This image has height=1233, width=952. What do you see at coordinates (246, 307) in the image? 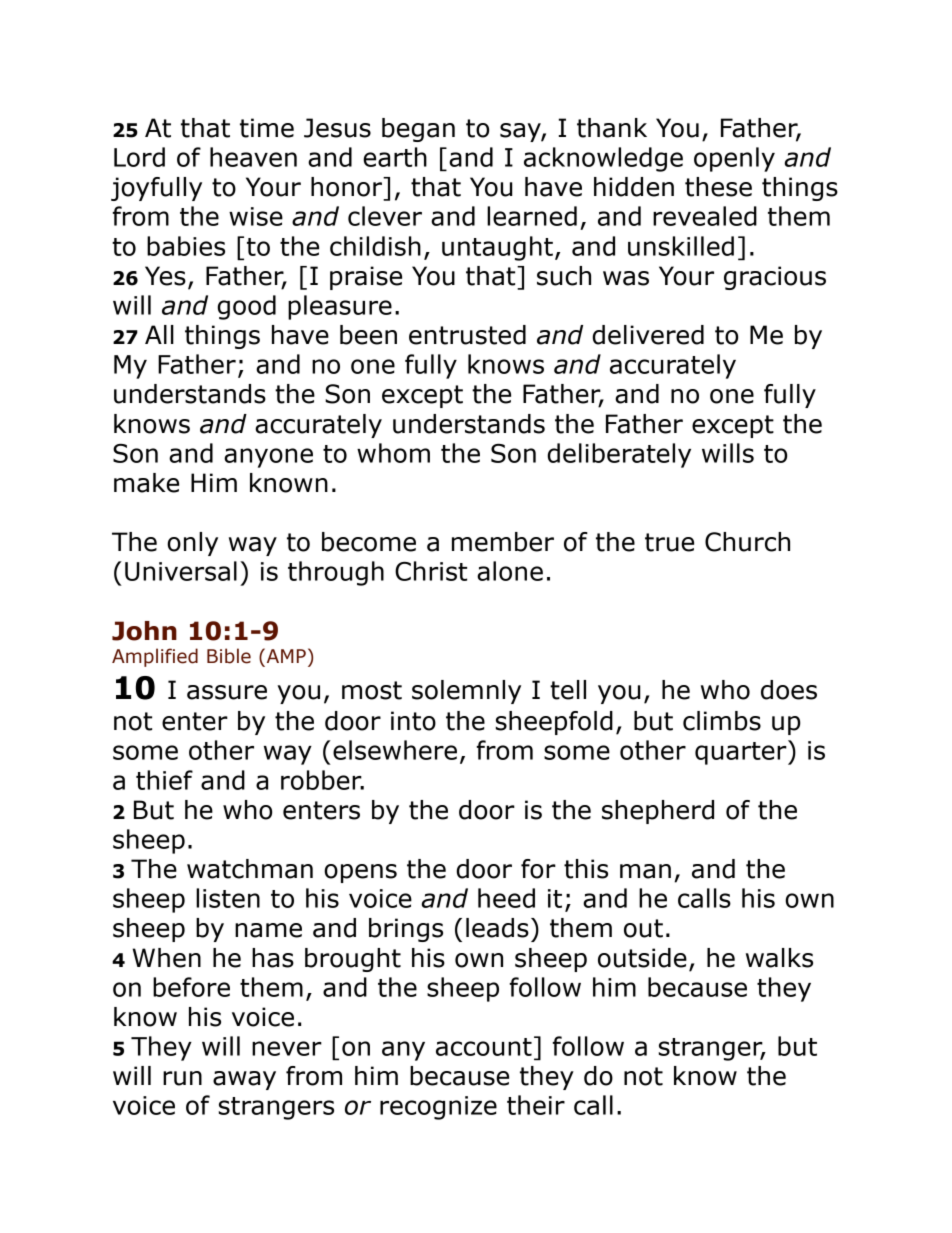
I see `good` at bounding box center [246, 307].
